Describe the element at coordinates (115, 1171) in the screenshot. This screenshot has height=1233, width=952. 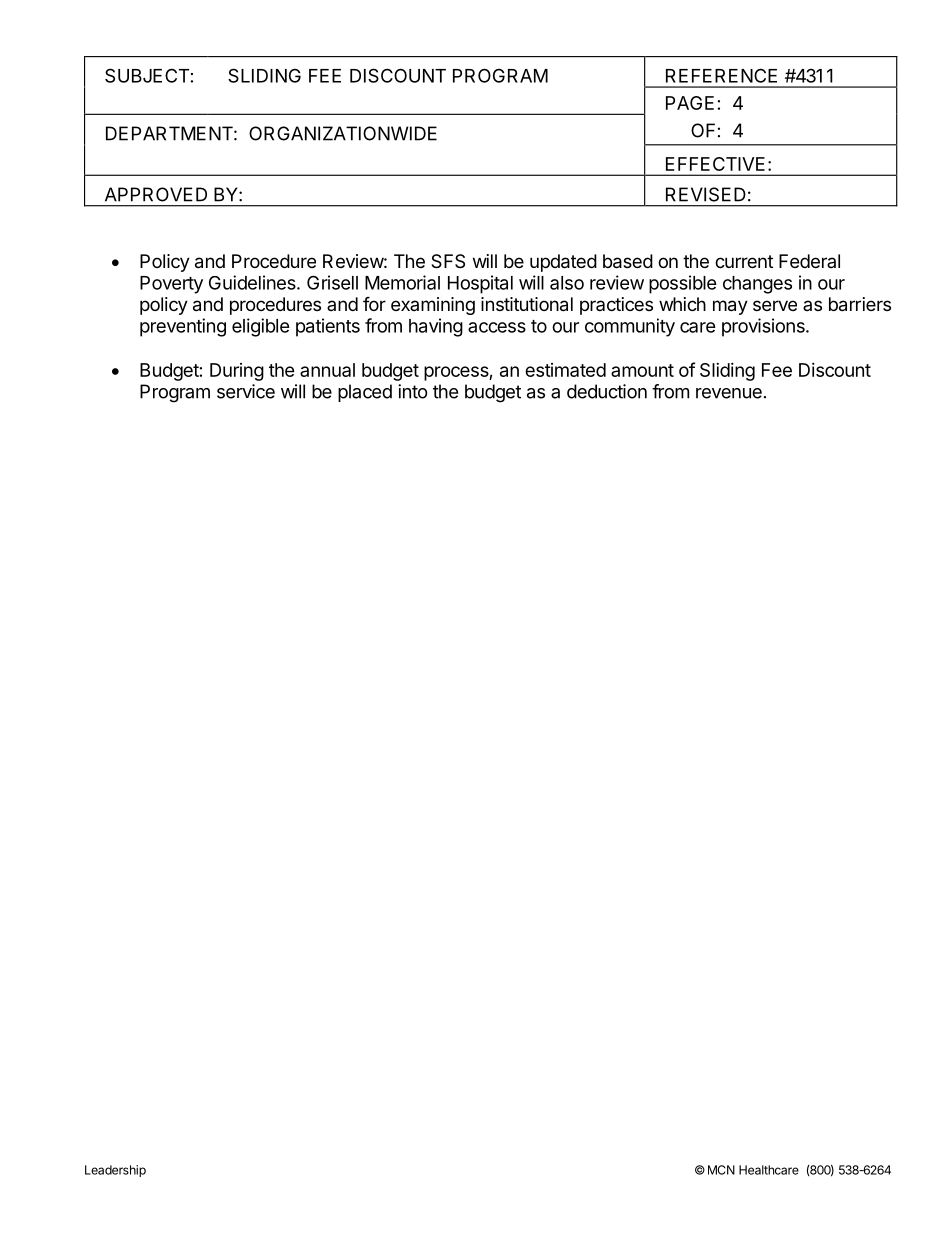
I see `Leadership` at that location.
